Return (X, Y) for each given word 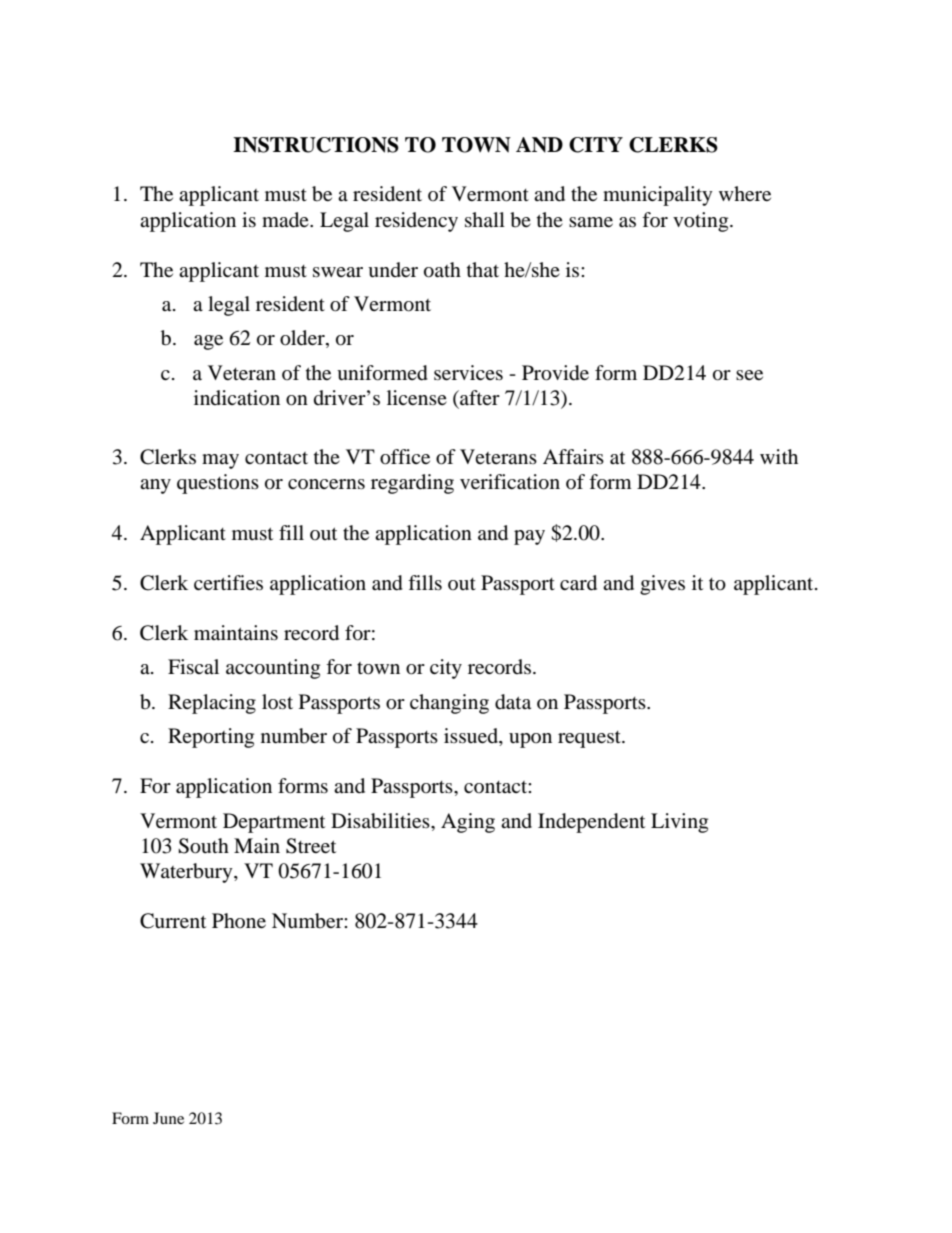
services (468, 372)
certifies (228, 582)
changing (449, 704)
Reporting (211, 738)
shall (485, 219)
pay (529, 537)
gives (662, 585)
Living (679, 823)
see (749, 375)
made (286, 220)
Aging (468, 823)
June (168, 1118)
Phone (239, 920)
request (590, 739)
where (745, 193)
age (208, 342)
